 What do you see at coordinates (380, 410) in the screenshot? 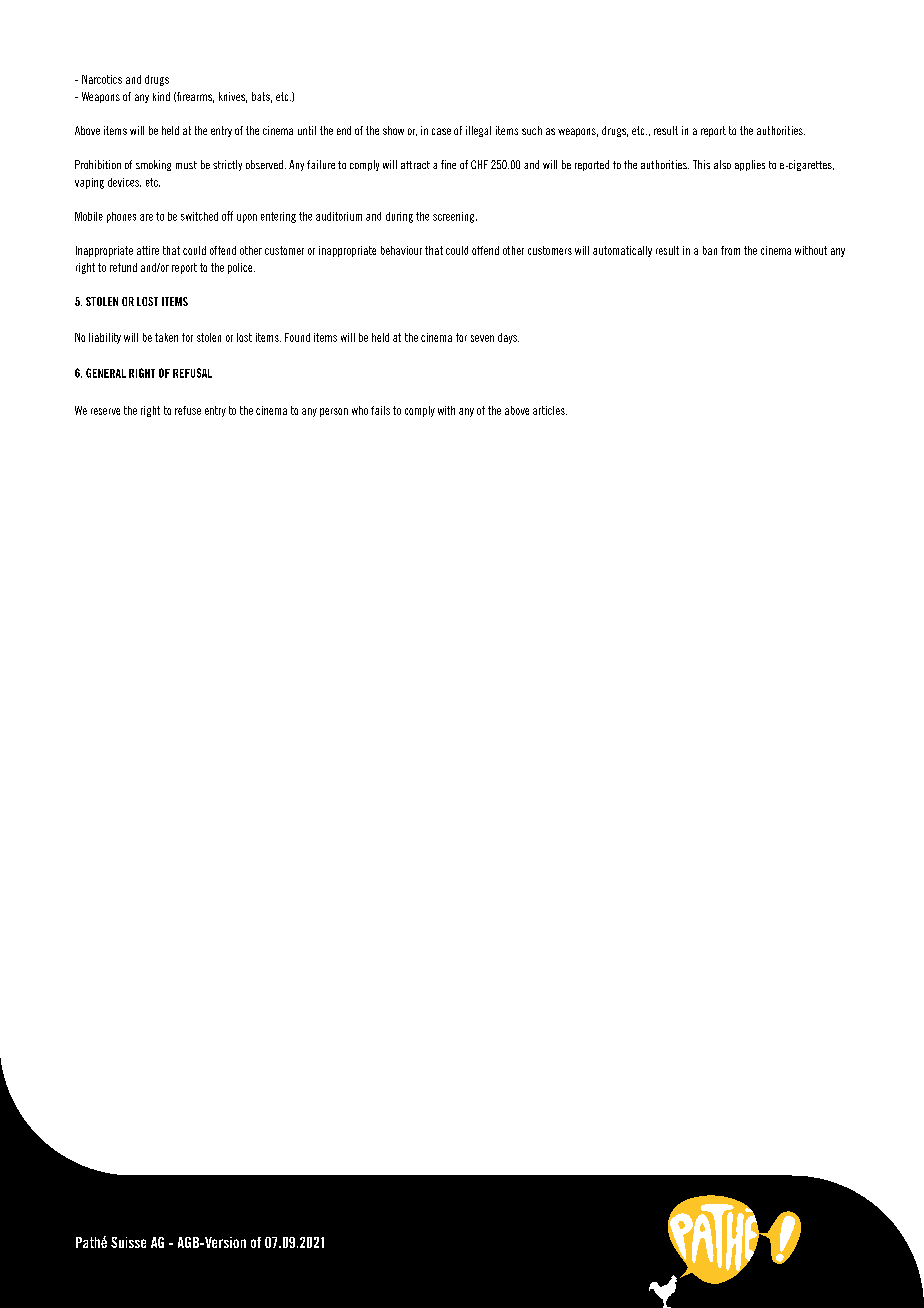
I see `fails` at bounding box center [380, 410].
